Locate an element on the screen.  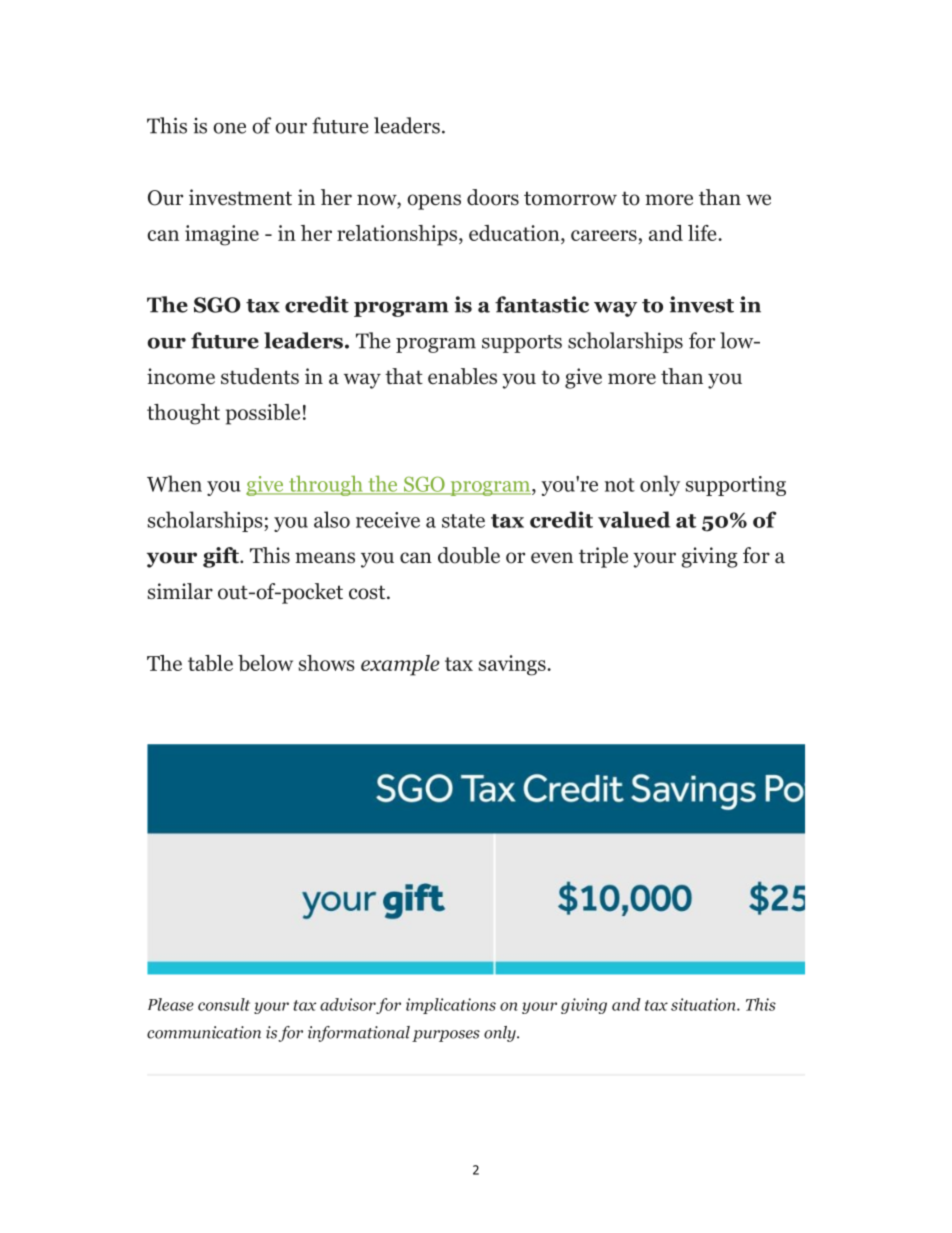
consult is located at coordinates (224, 1004).
